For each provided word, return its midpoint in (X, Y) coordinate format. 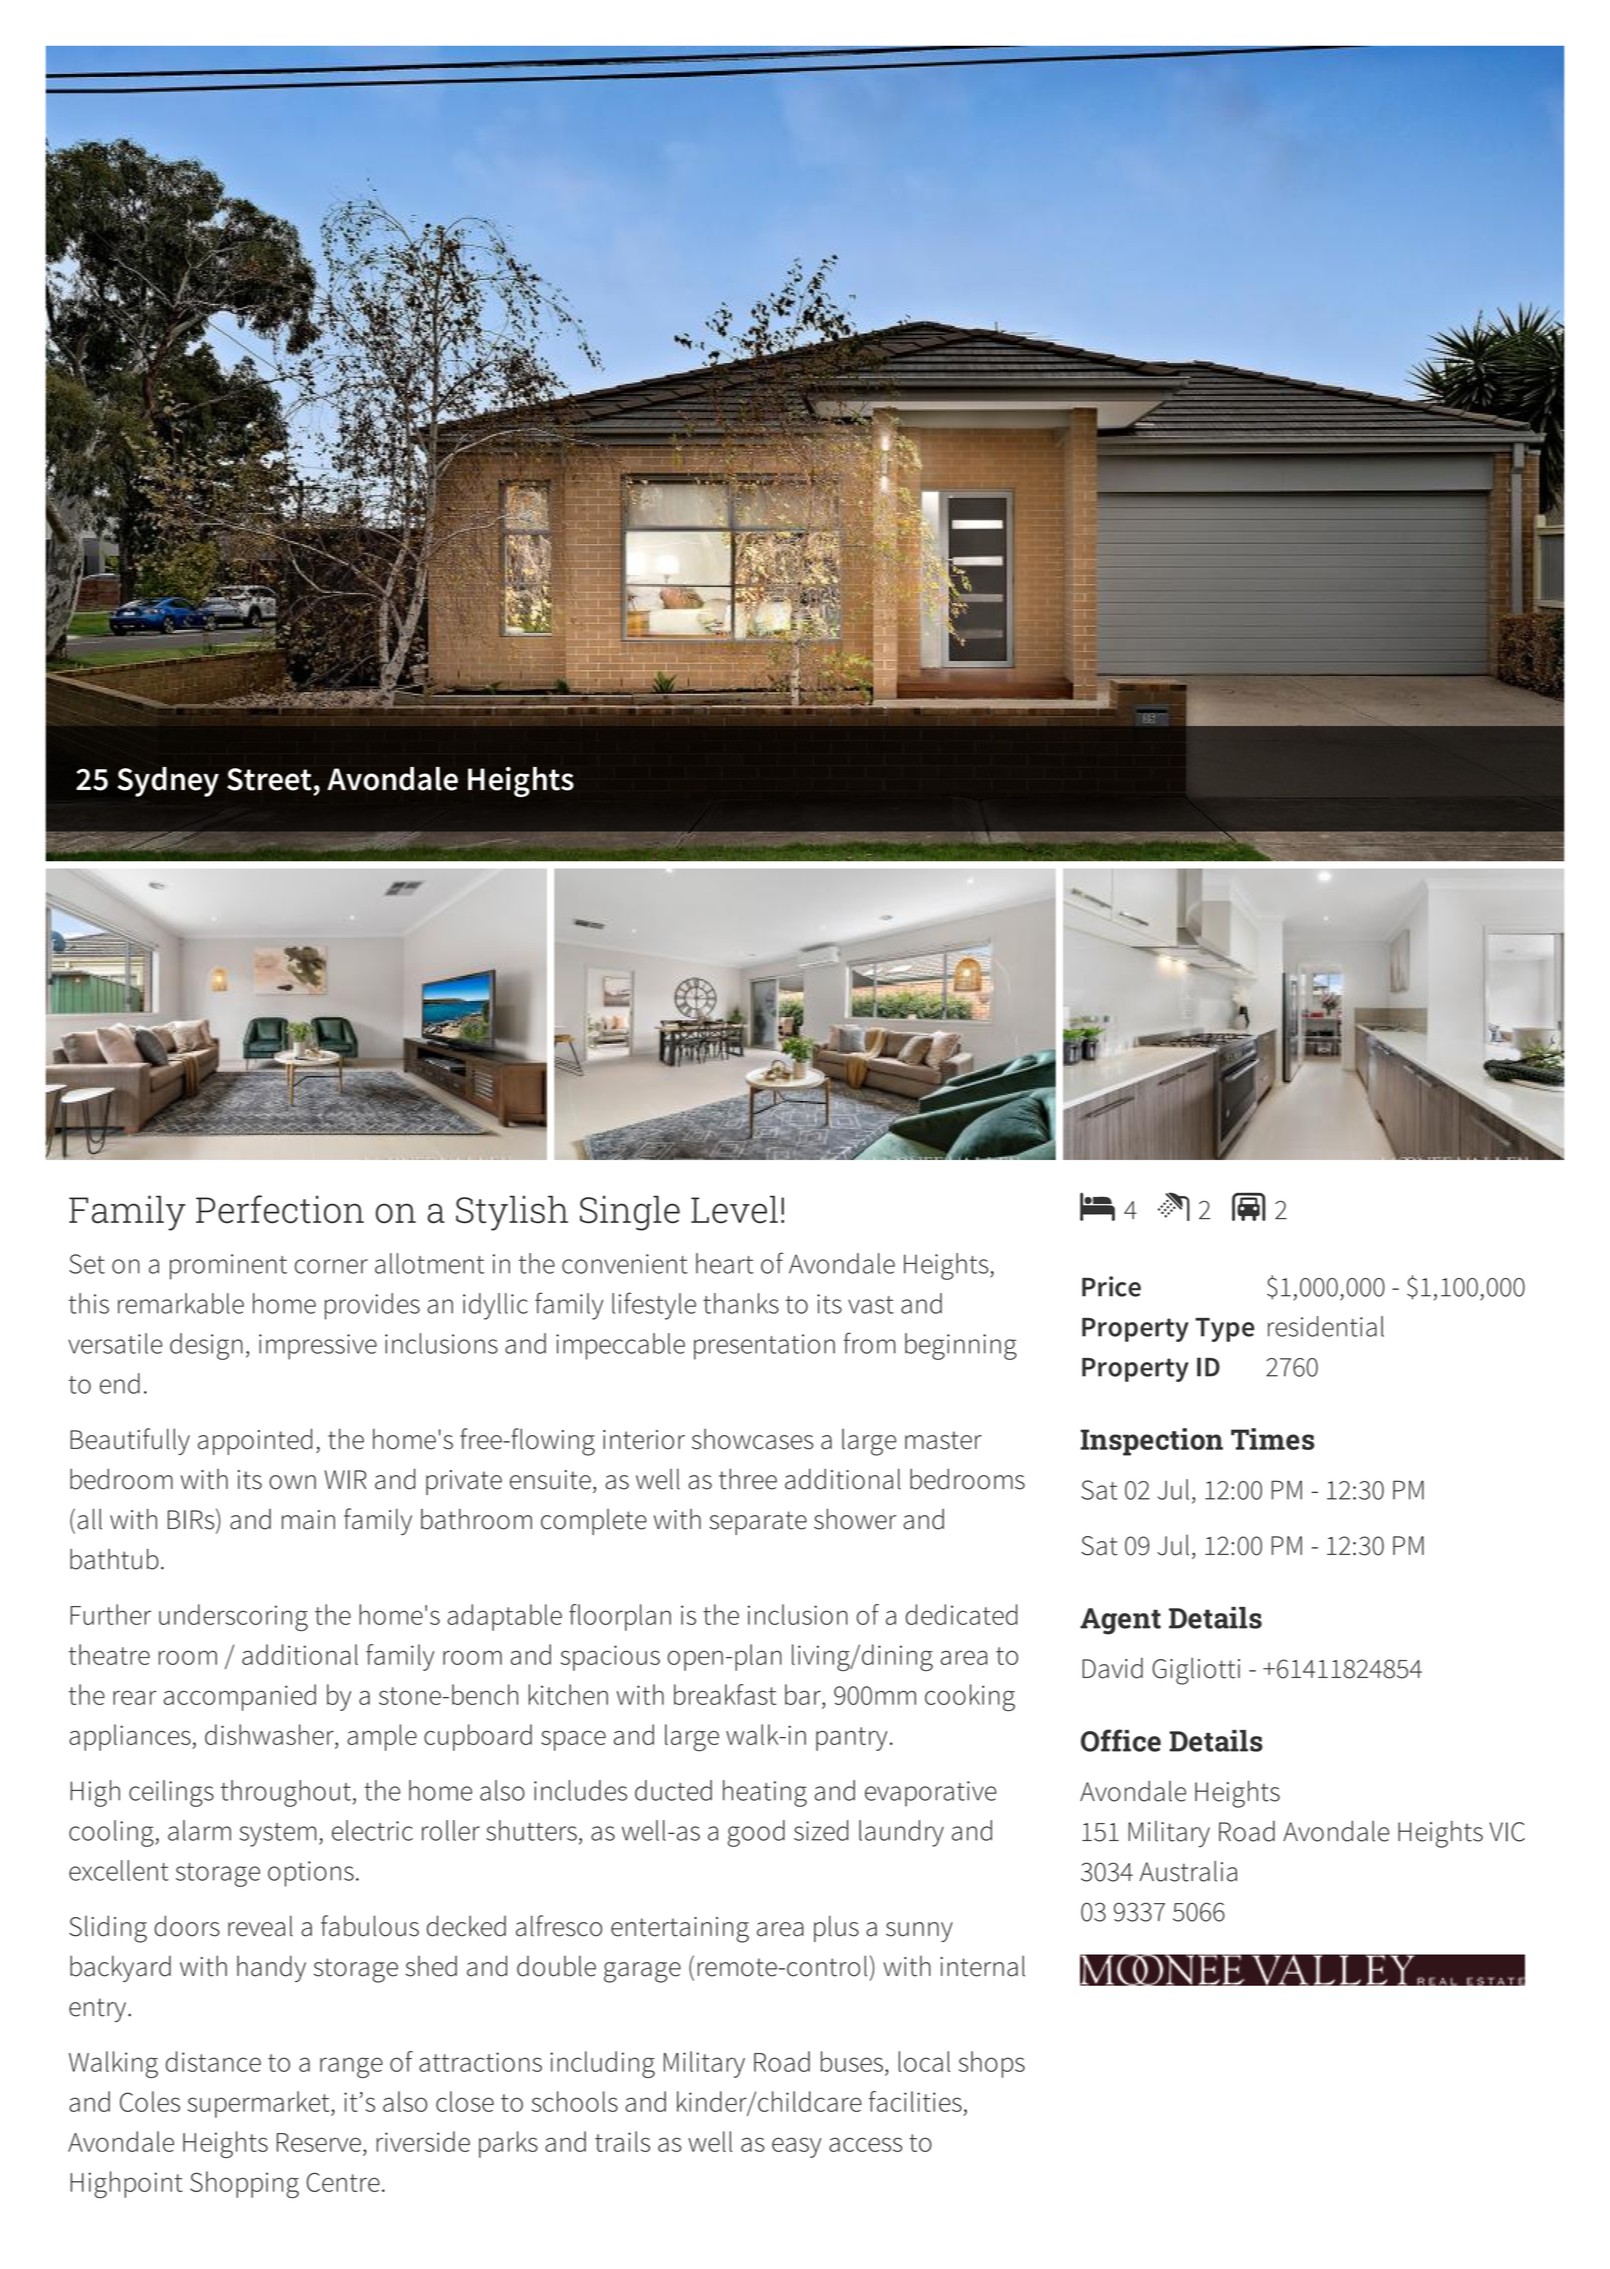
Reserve (319, 2142)
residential (1326, 1326)
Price (1111, 1286)
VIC (1507, 1832)
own (292, 1482)
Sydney (168, 782)
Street (269, 779)
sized (821, 1830)
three (748, 1479)
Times (1273, 1439)
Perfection (280, 1209)
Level (734, 1209)
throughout (286, 1793)
